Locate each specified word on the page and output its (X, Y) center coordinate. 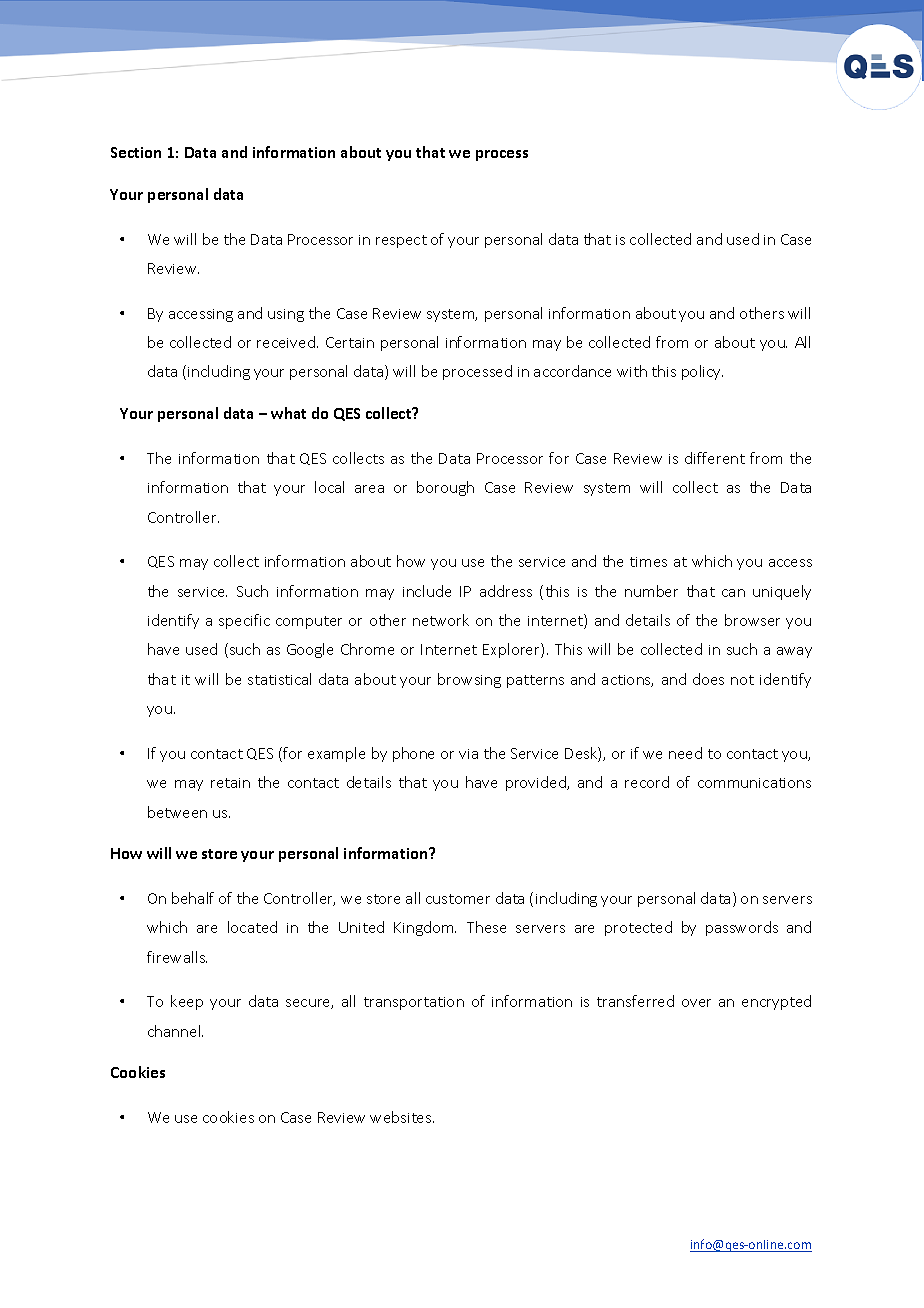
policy (702, 372)
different (715, 458)
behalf (193, 898)
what (288, 413)
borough (445, 488)
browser (752, 620)
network (441, 620)
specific (244, 621)
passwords (742, 928)
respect (401, 241)
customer (458, 899)
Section (136, 152)
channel (175, 1031)
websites (402, 1117)
